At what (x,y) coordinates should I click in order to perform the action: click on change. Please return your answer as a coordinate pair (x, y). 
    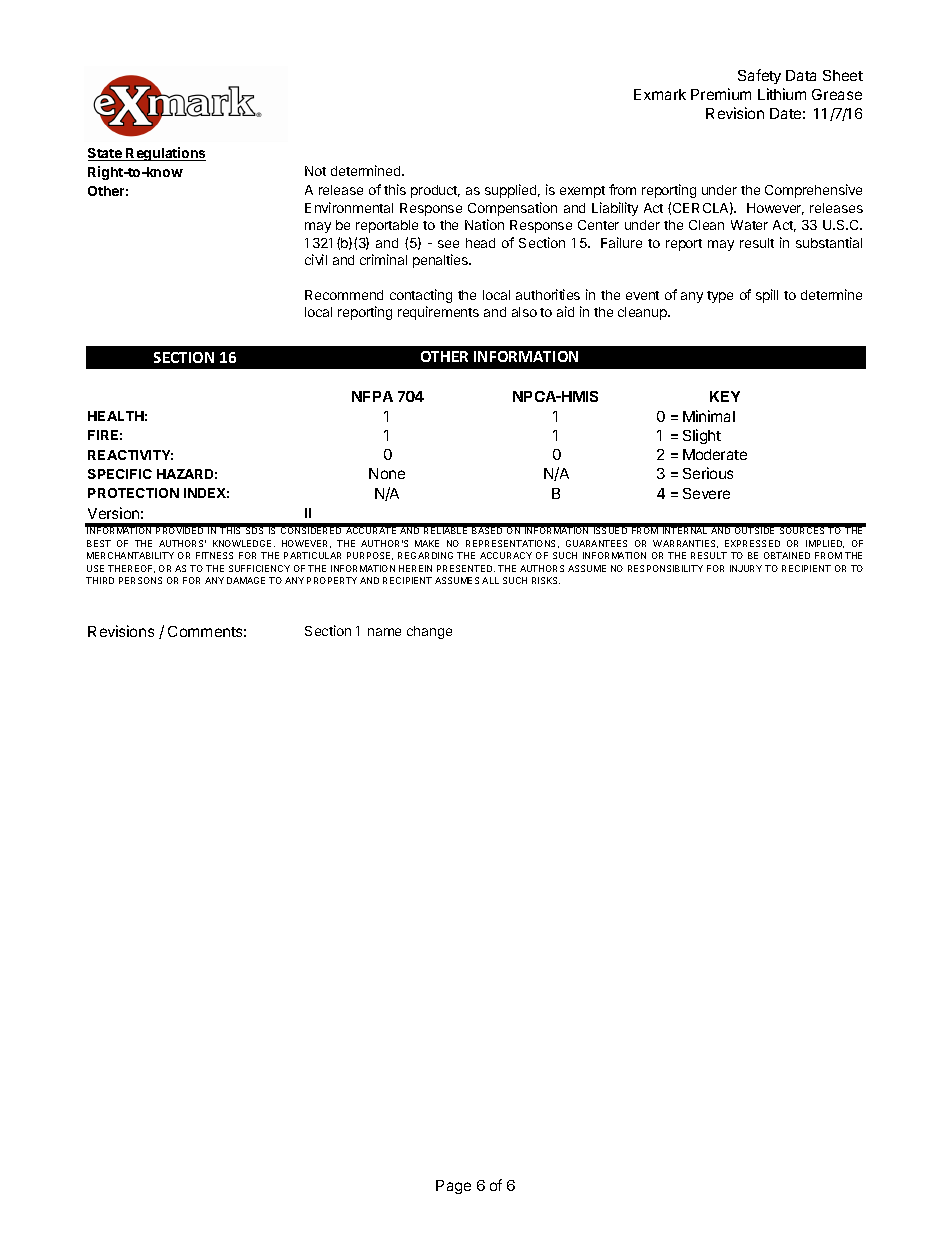
    Looking at the image, I should click on (429, 632).
